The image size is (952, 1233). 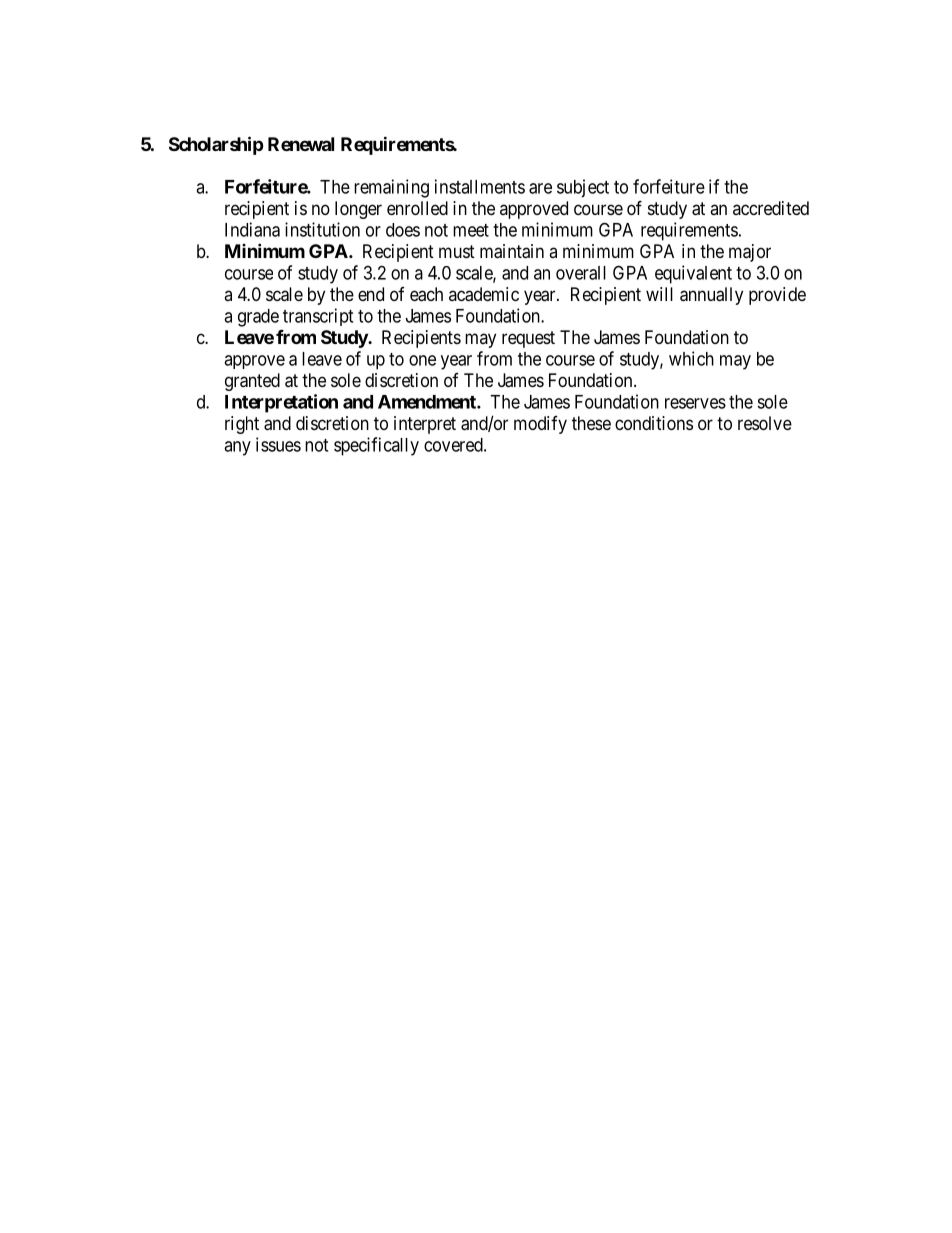 What do you see at coordinates (484, 294) in the screenshot?
I see `academic` at bounding box center [484, 294].
